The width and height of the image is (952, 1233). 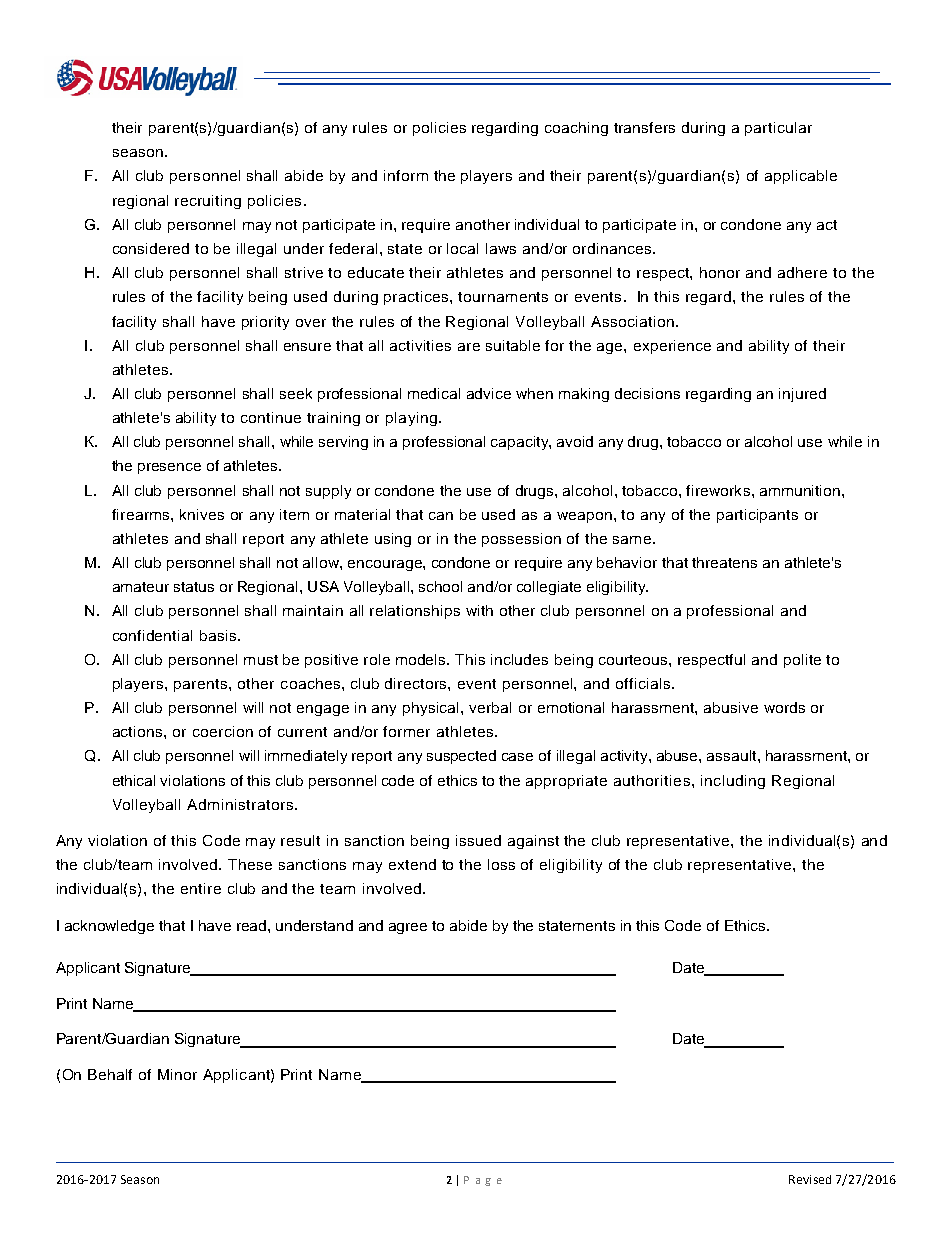 I want to click on knives, so click(x=202, y=514).
